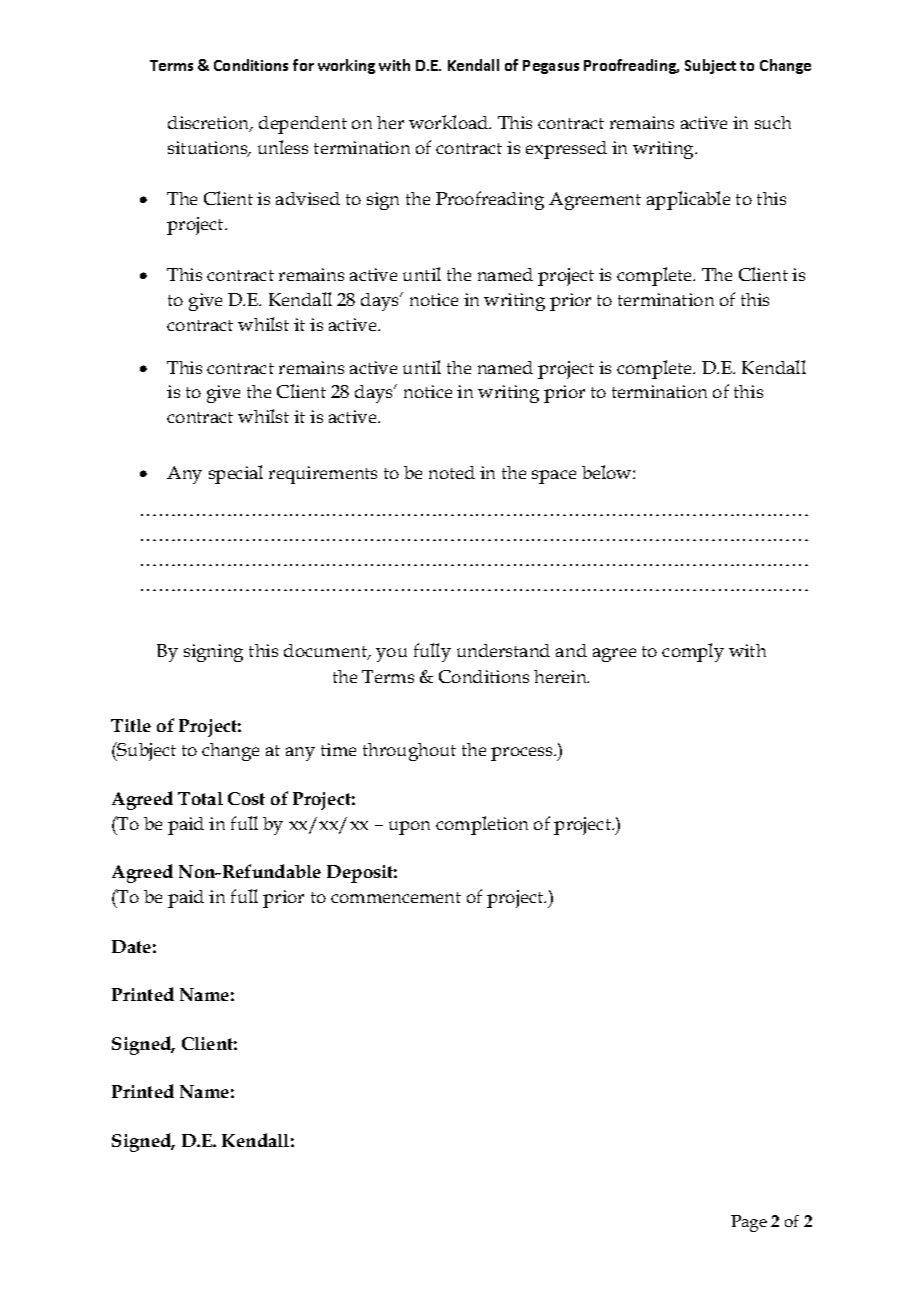 This image has height=1308, width=924. I want to click on discretion, so click(210, 124).
